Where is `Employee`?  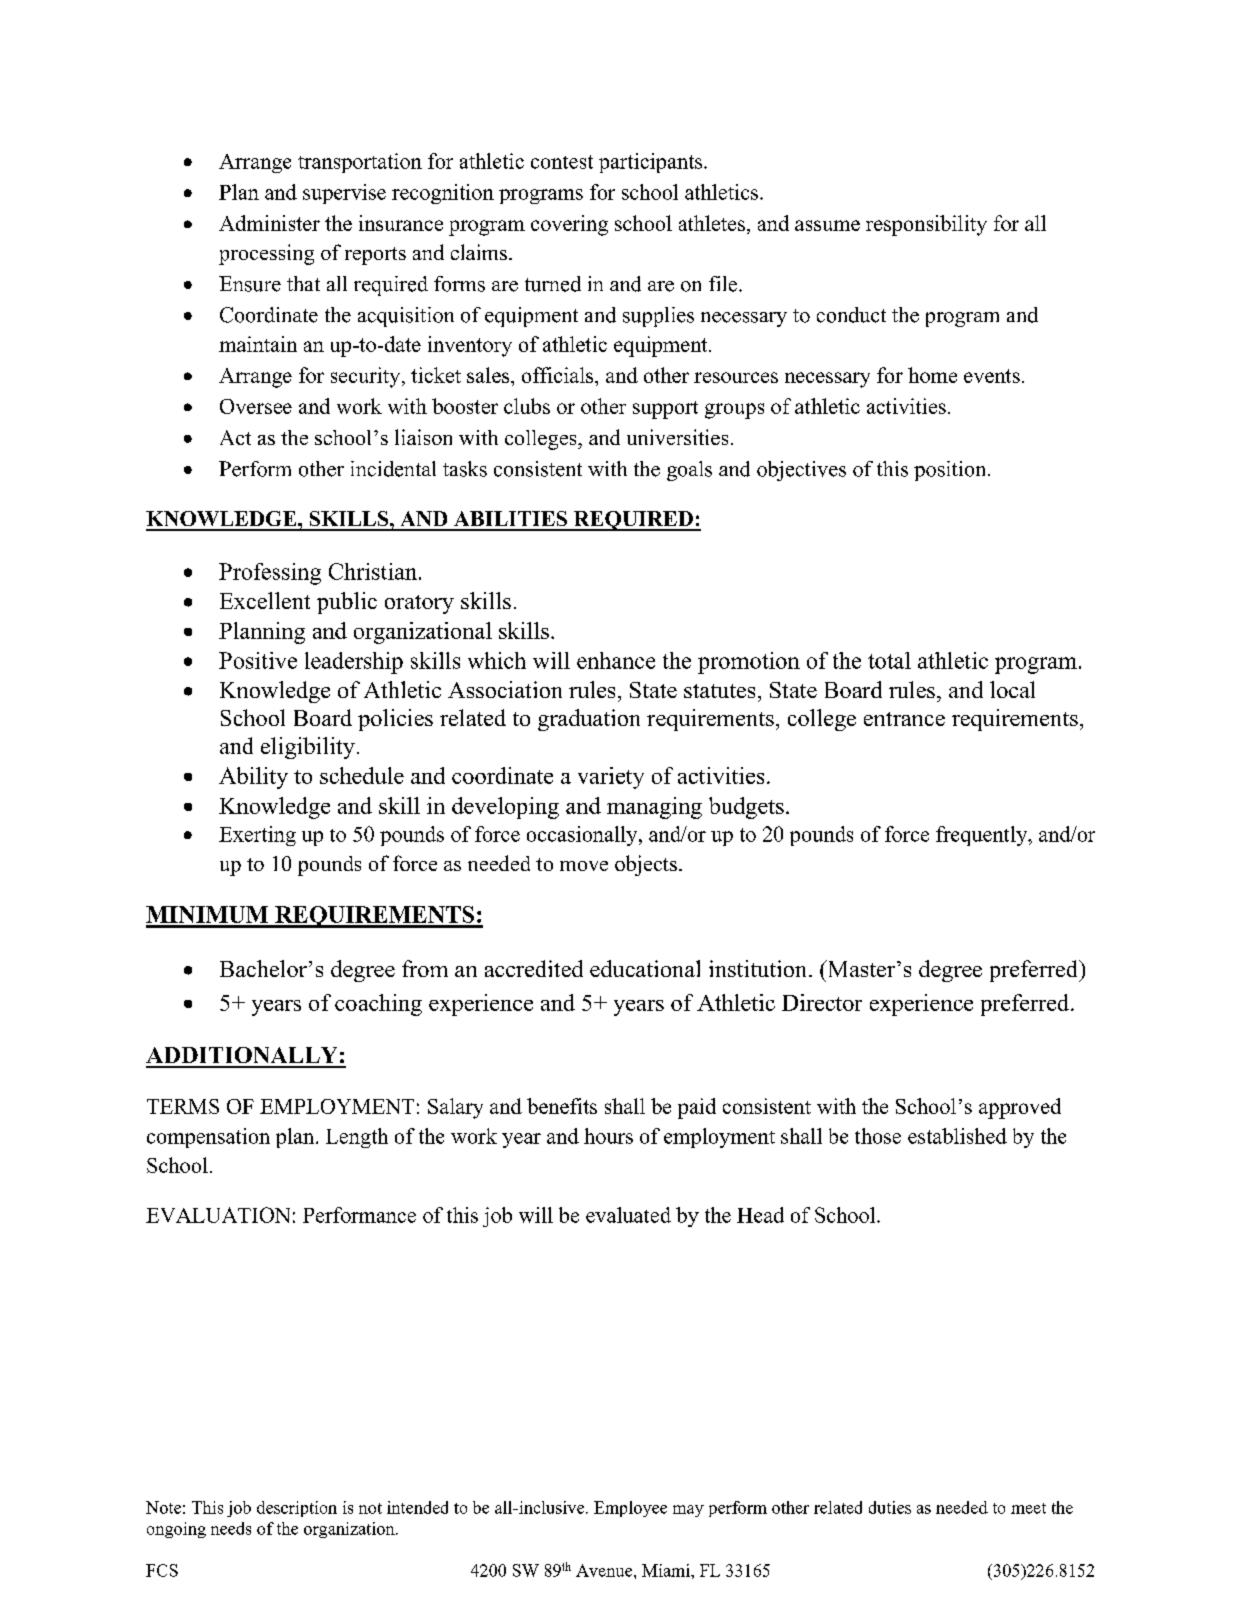
Employee is located at coordinates (630, 1509).
